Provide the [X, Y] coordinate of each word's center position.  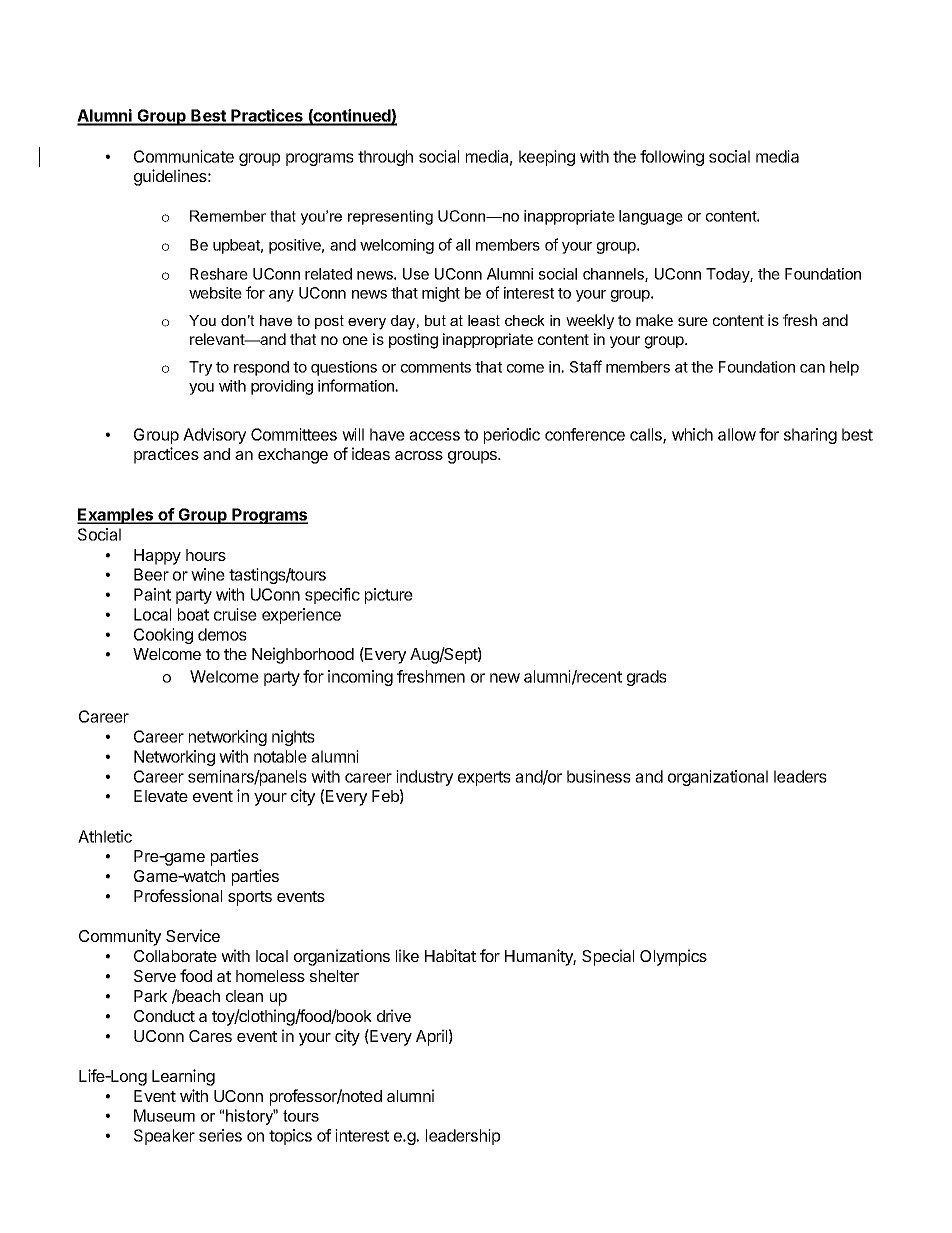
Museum [164, 1115]
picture [389, 596]
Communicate [184, 156]
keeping [547, 158]
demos [222, 634]
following [672, 158]
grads [647, 678]
